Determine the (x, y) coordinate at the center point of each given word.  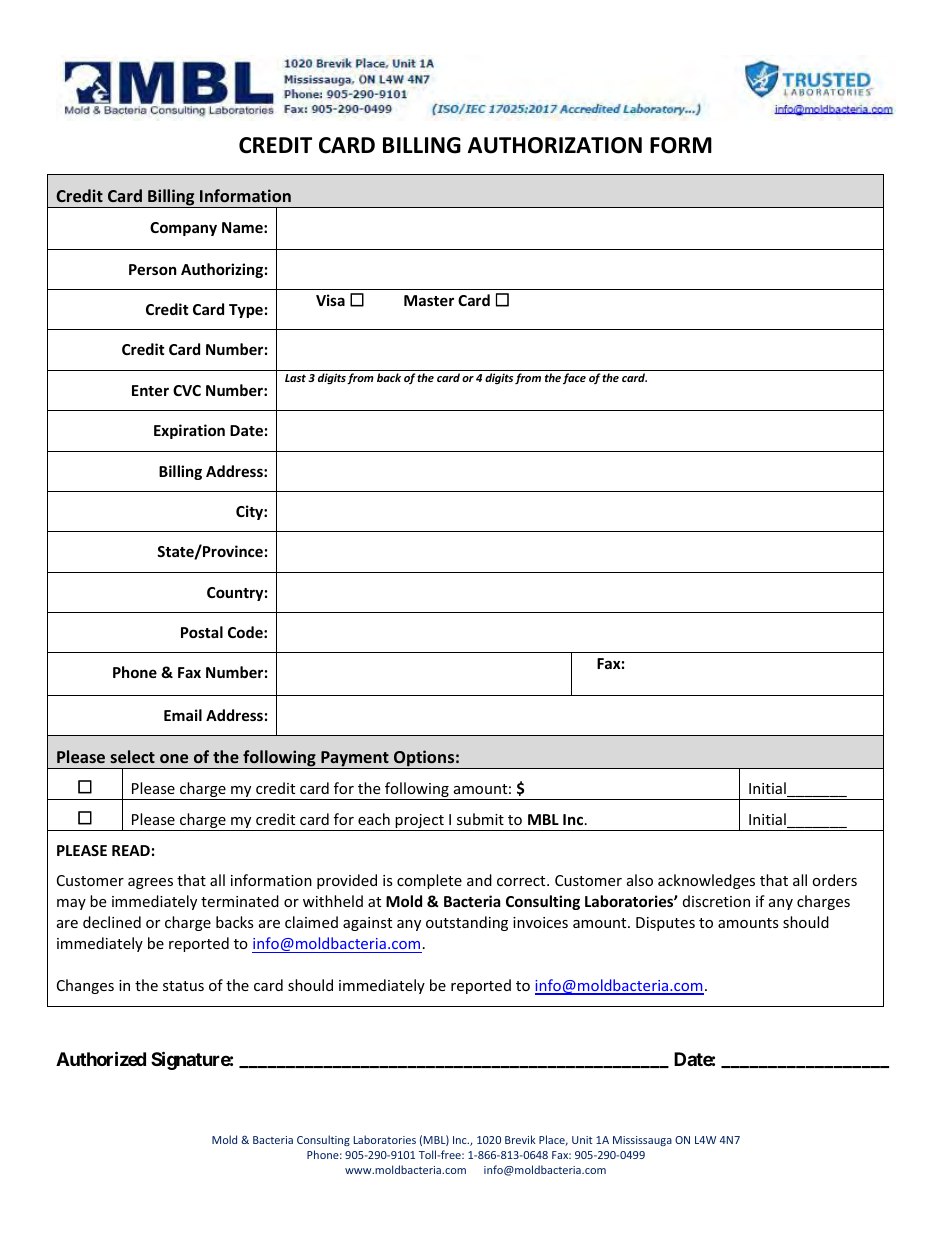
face (574, 378)
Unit (582, 1140)
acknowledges (706, 881)
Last (295, 378)
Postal (202, 632)
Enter (150, 390)
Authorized (101, 1058)
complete (429, 881)
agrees (150, 883)
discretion (716, 901)
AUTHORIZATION (555, 145)
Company (183, 229)
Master (429, 300)
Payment (355, 760)
